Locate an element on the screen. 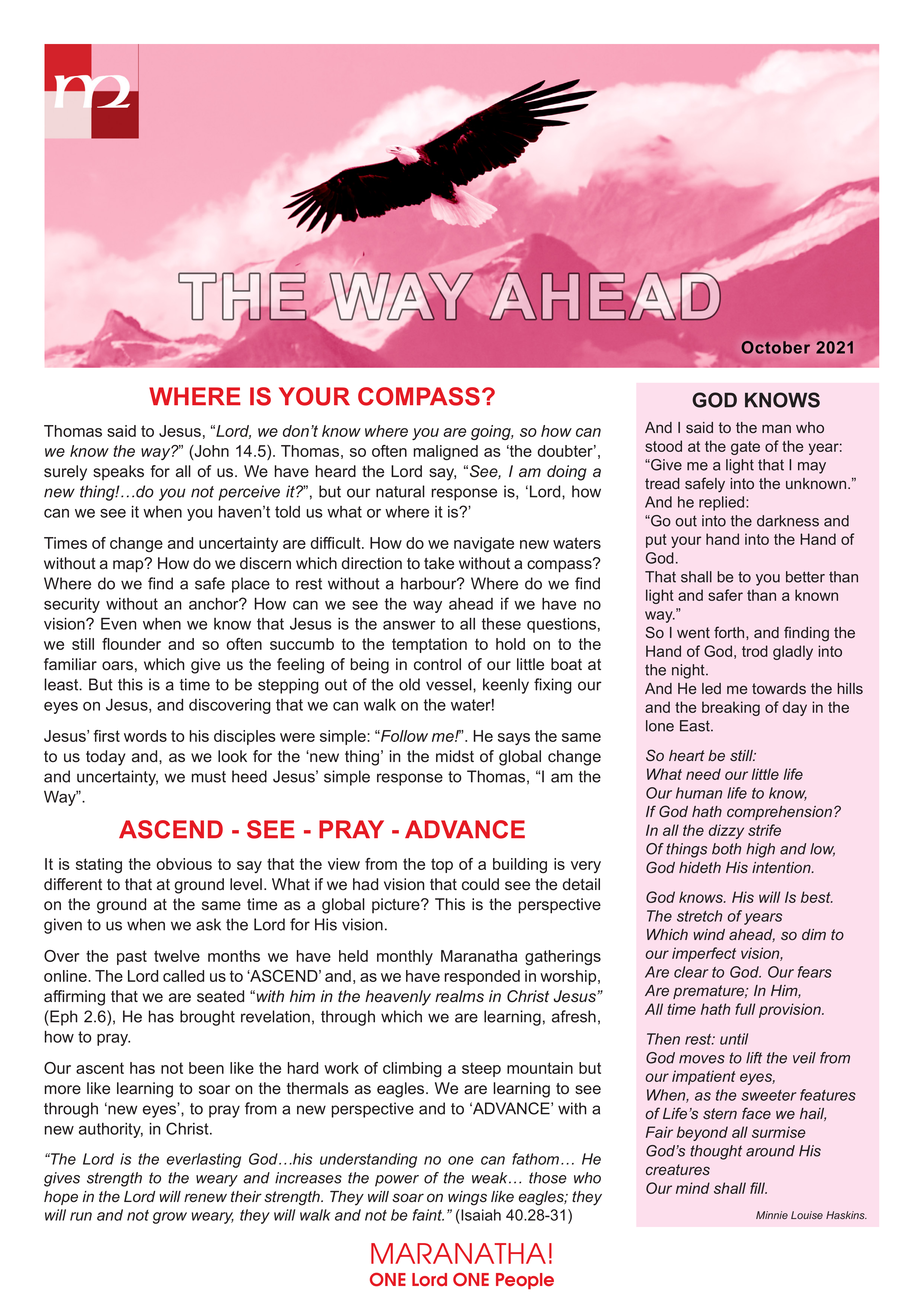 The image size is (924, 1308). grow is located at coordinates (170, 1218).
